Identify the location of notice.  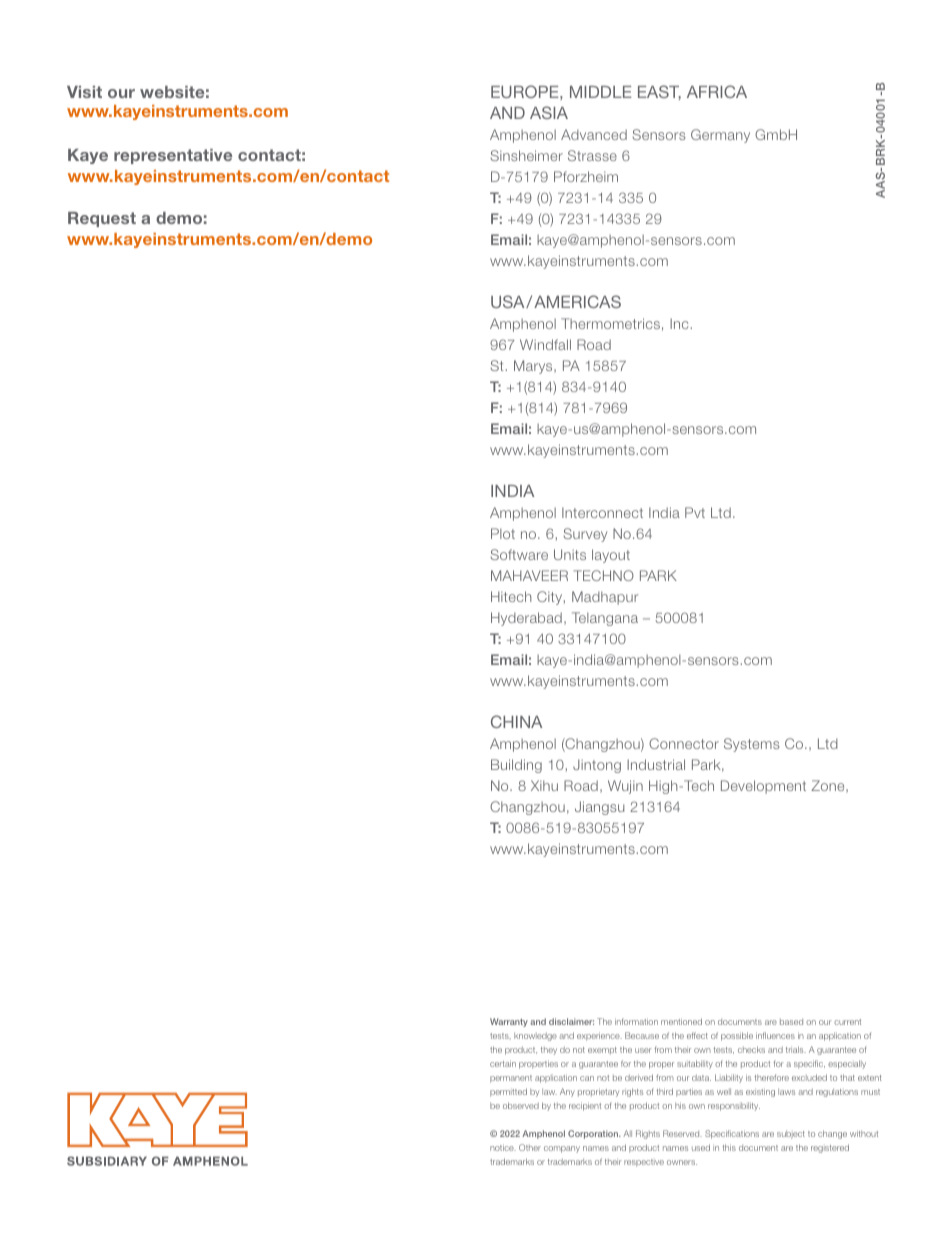
(503, 1147).
